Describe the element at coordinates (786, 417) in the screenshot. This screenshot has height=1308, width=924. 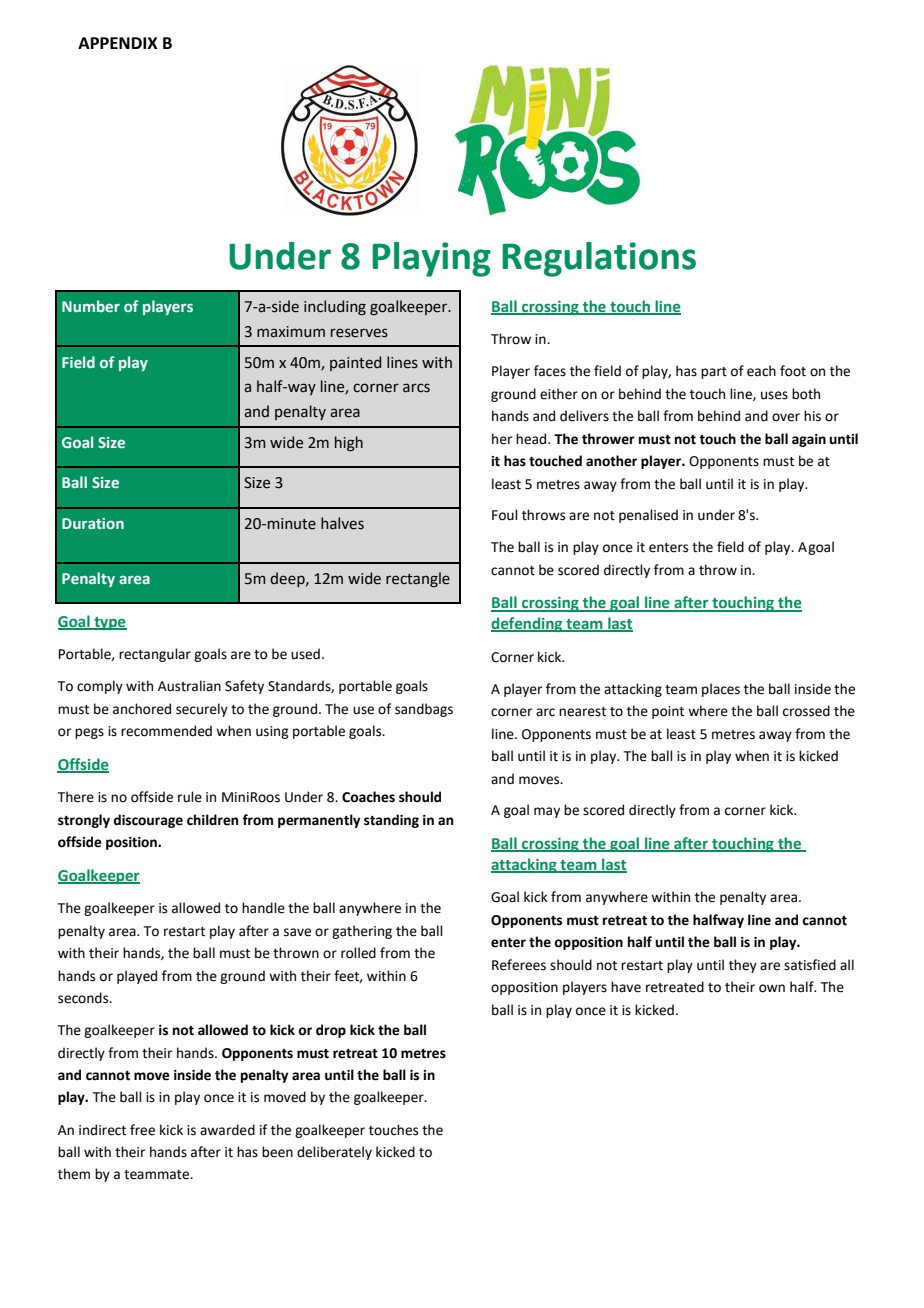
I see `over` at that location.
